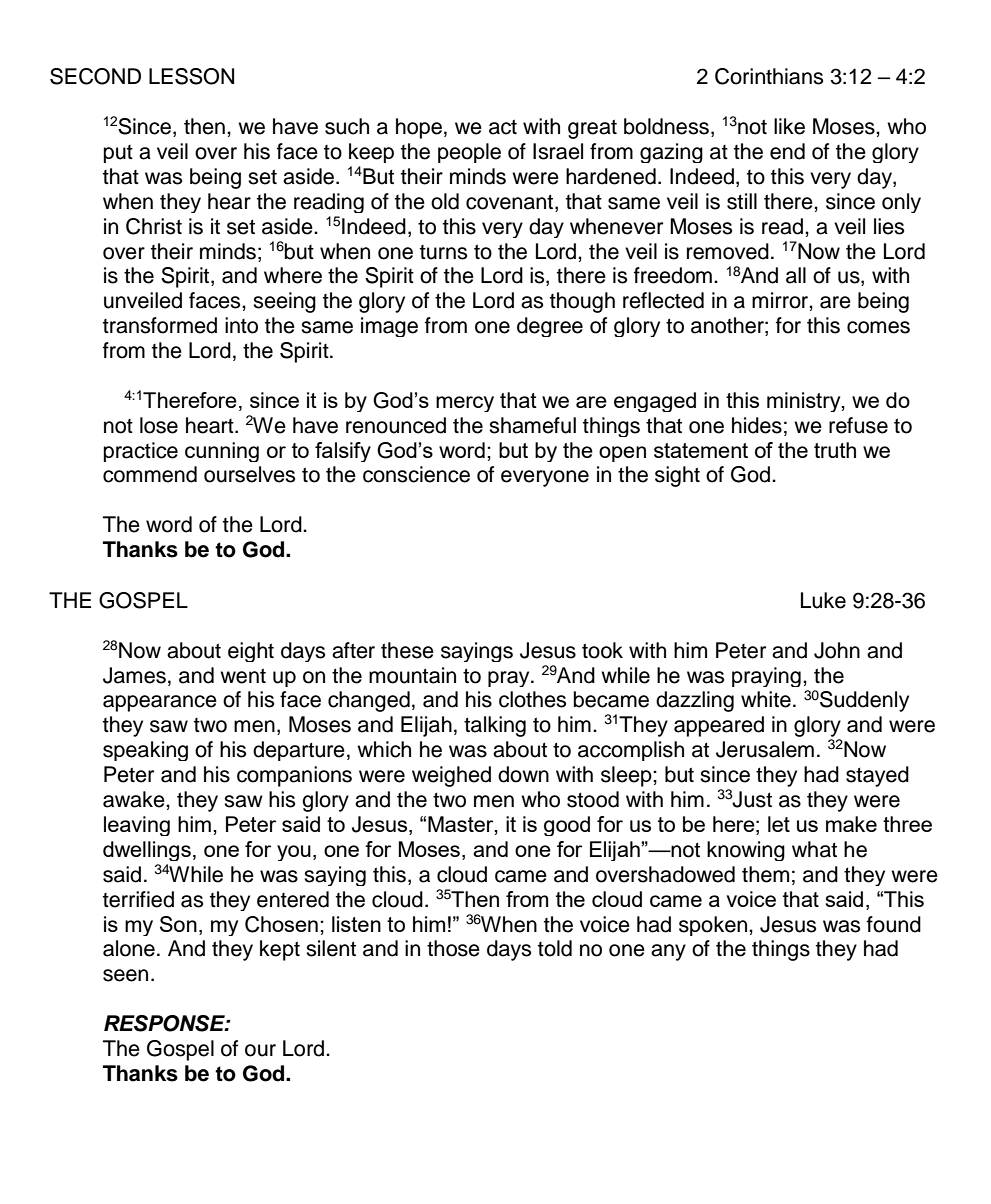 This image has height=1204, width=991. I want to click on LESSON, so click(191, 76).
